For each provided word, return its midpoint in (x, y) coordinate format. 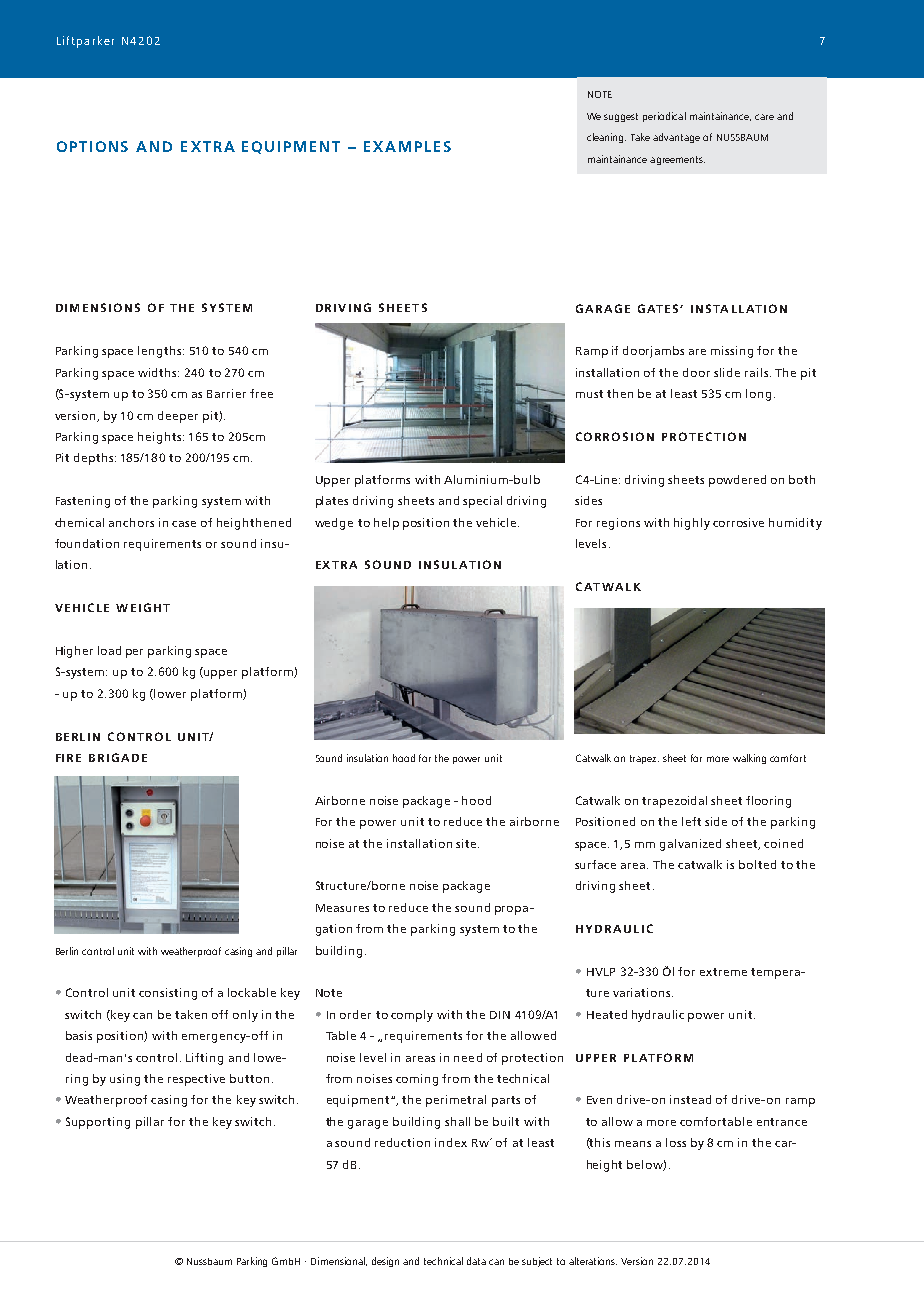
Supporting (98, 1123)
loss (676, 1142)
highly (692, 524)
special (482, 502)
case (184, 524)
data (476, 1261)
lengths (161, 352)
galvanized (690, 845)
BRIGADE (118, 757)
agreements (677, 160)
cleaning (606, 138)
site (467, 843)
